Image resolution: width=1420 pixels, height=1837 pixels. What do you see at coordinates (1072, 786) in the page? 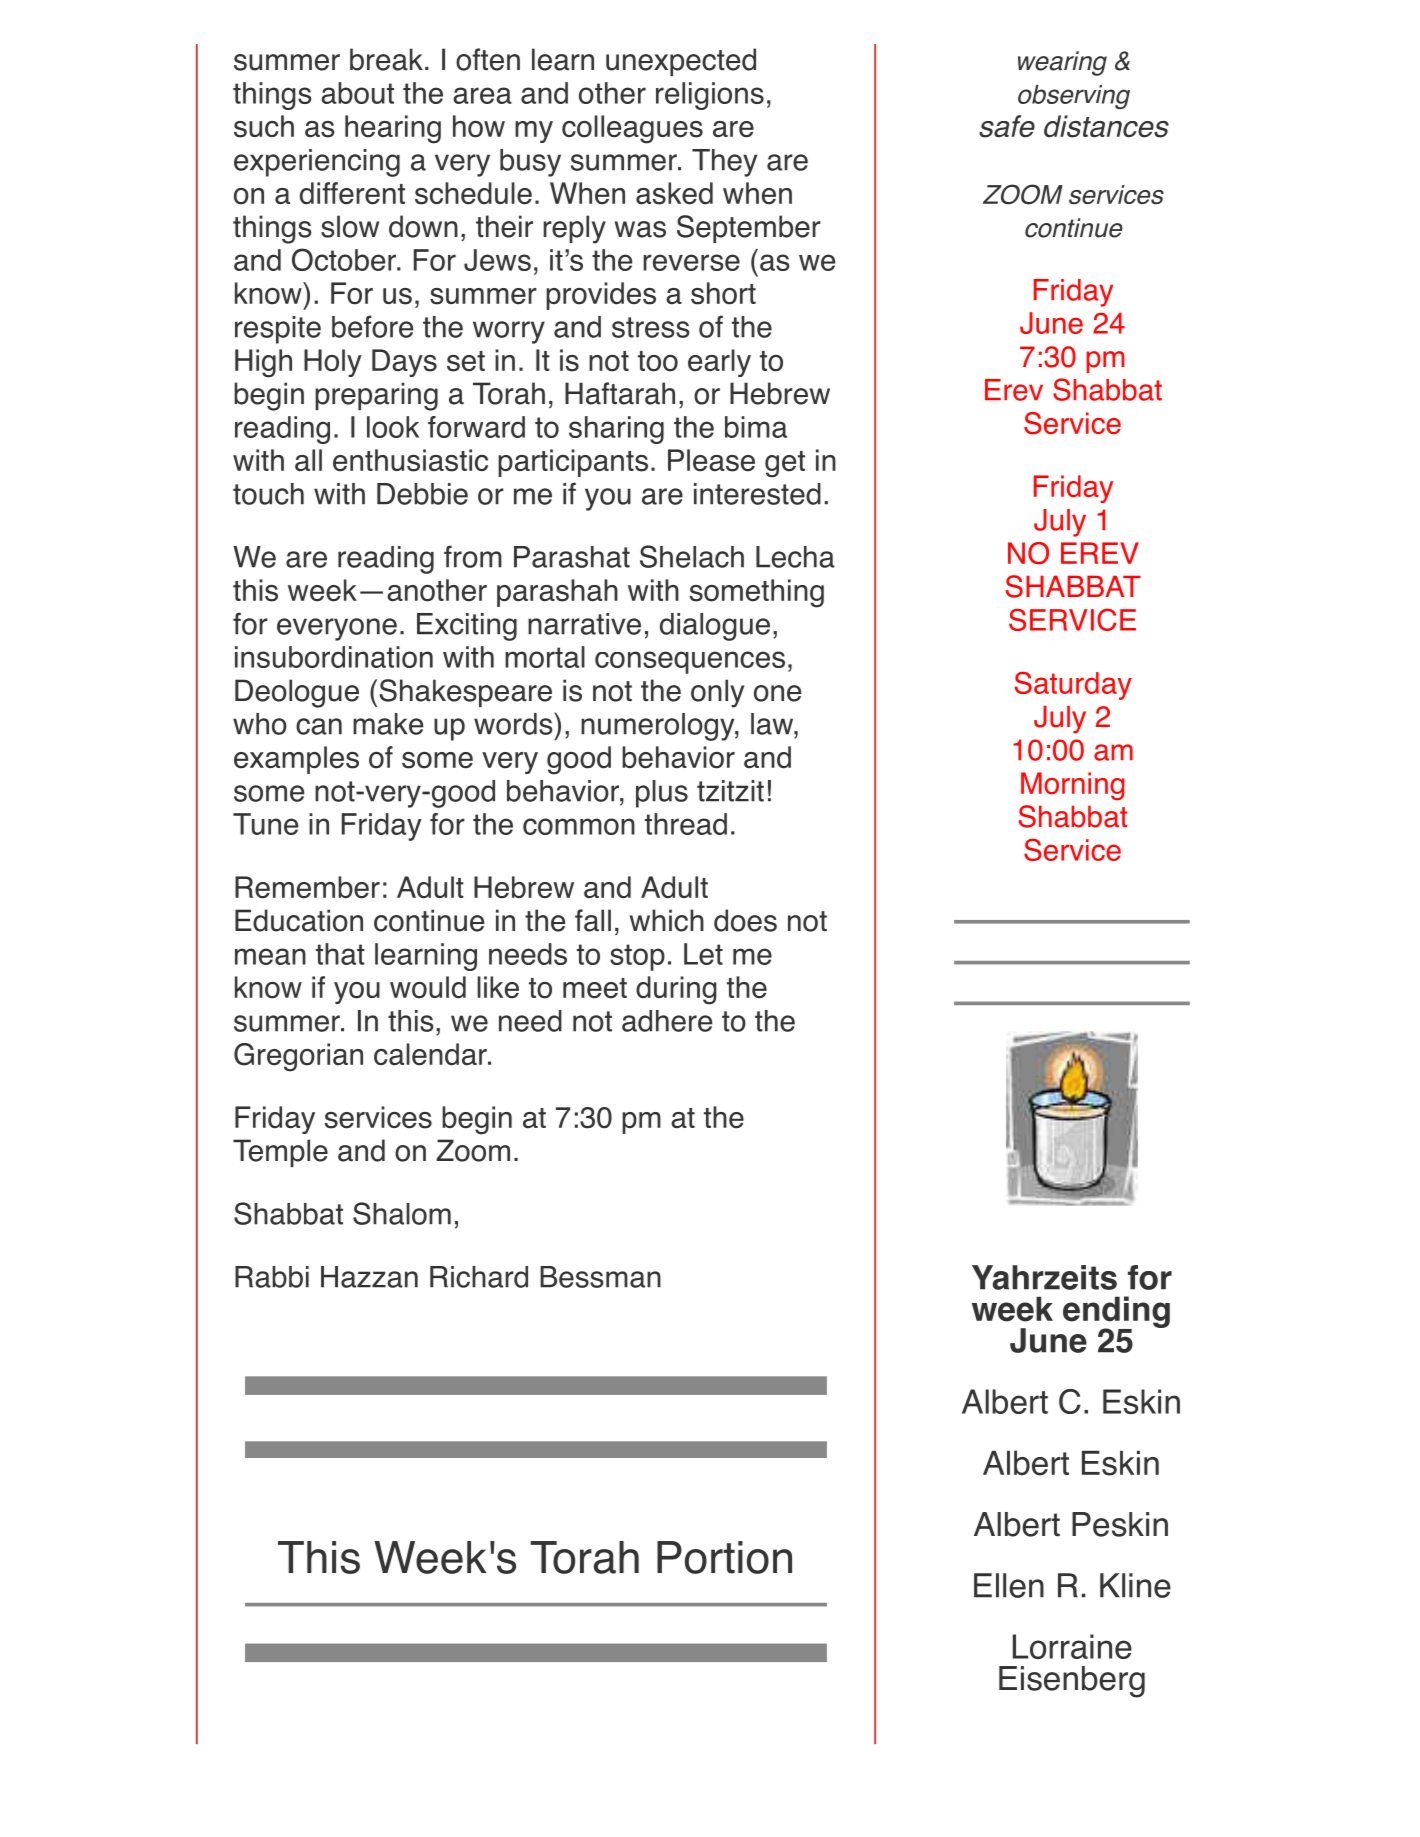
I see `Morning` at bounding box center [1072, 786].
